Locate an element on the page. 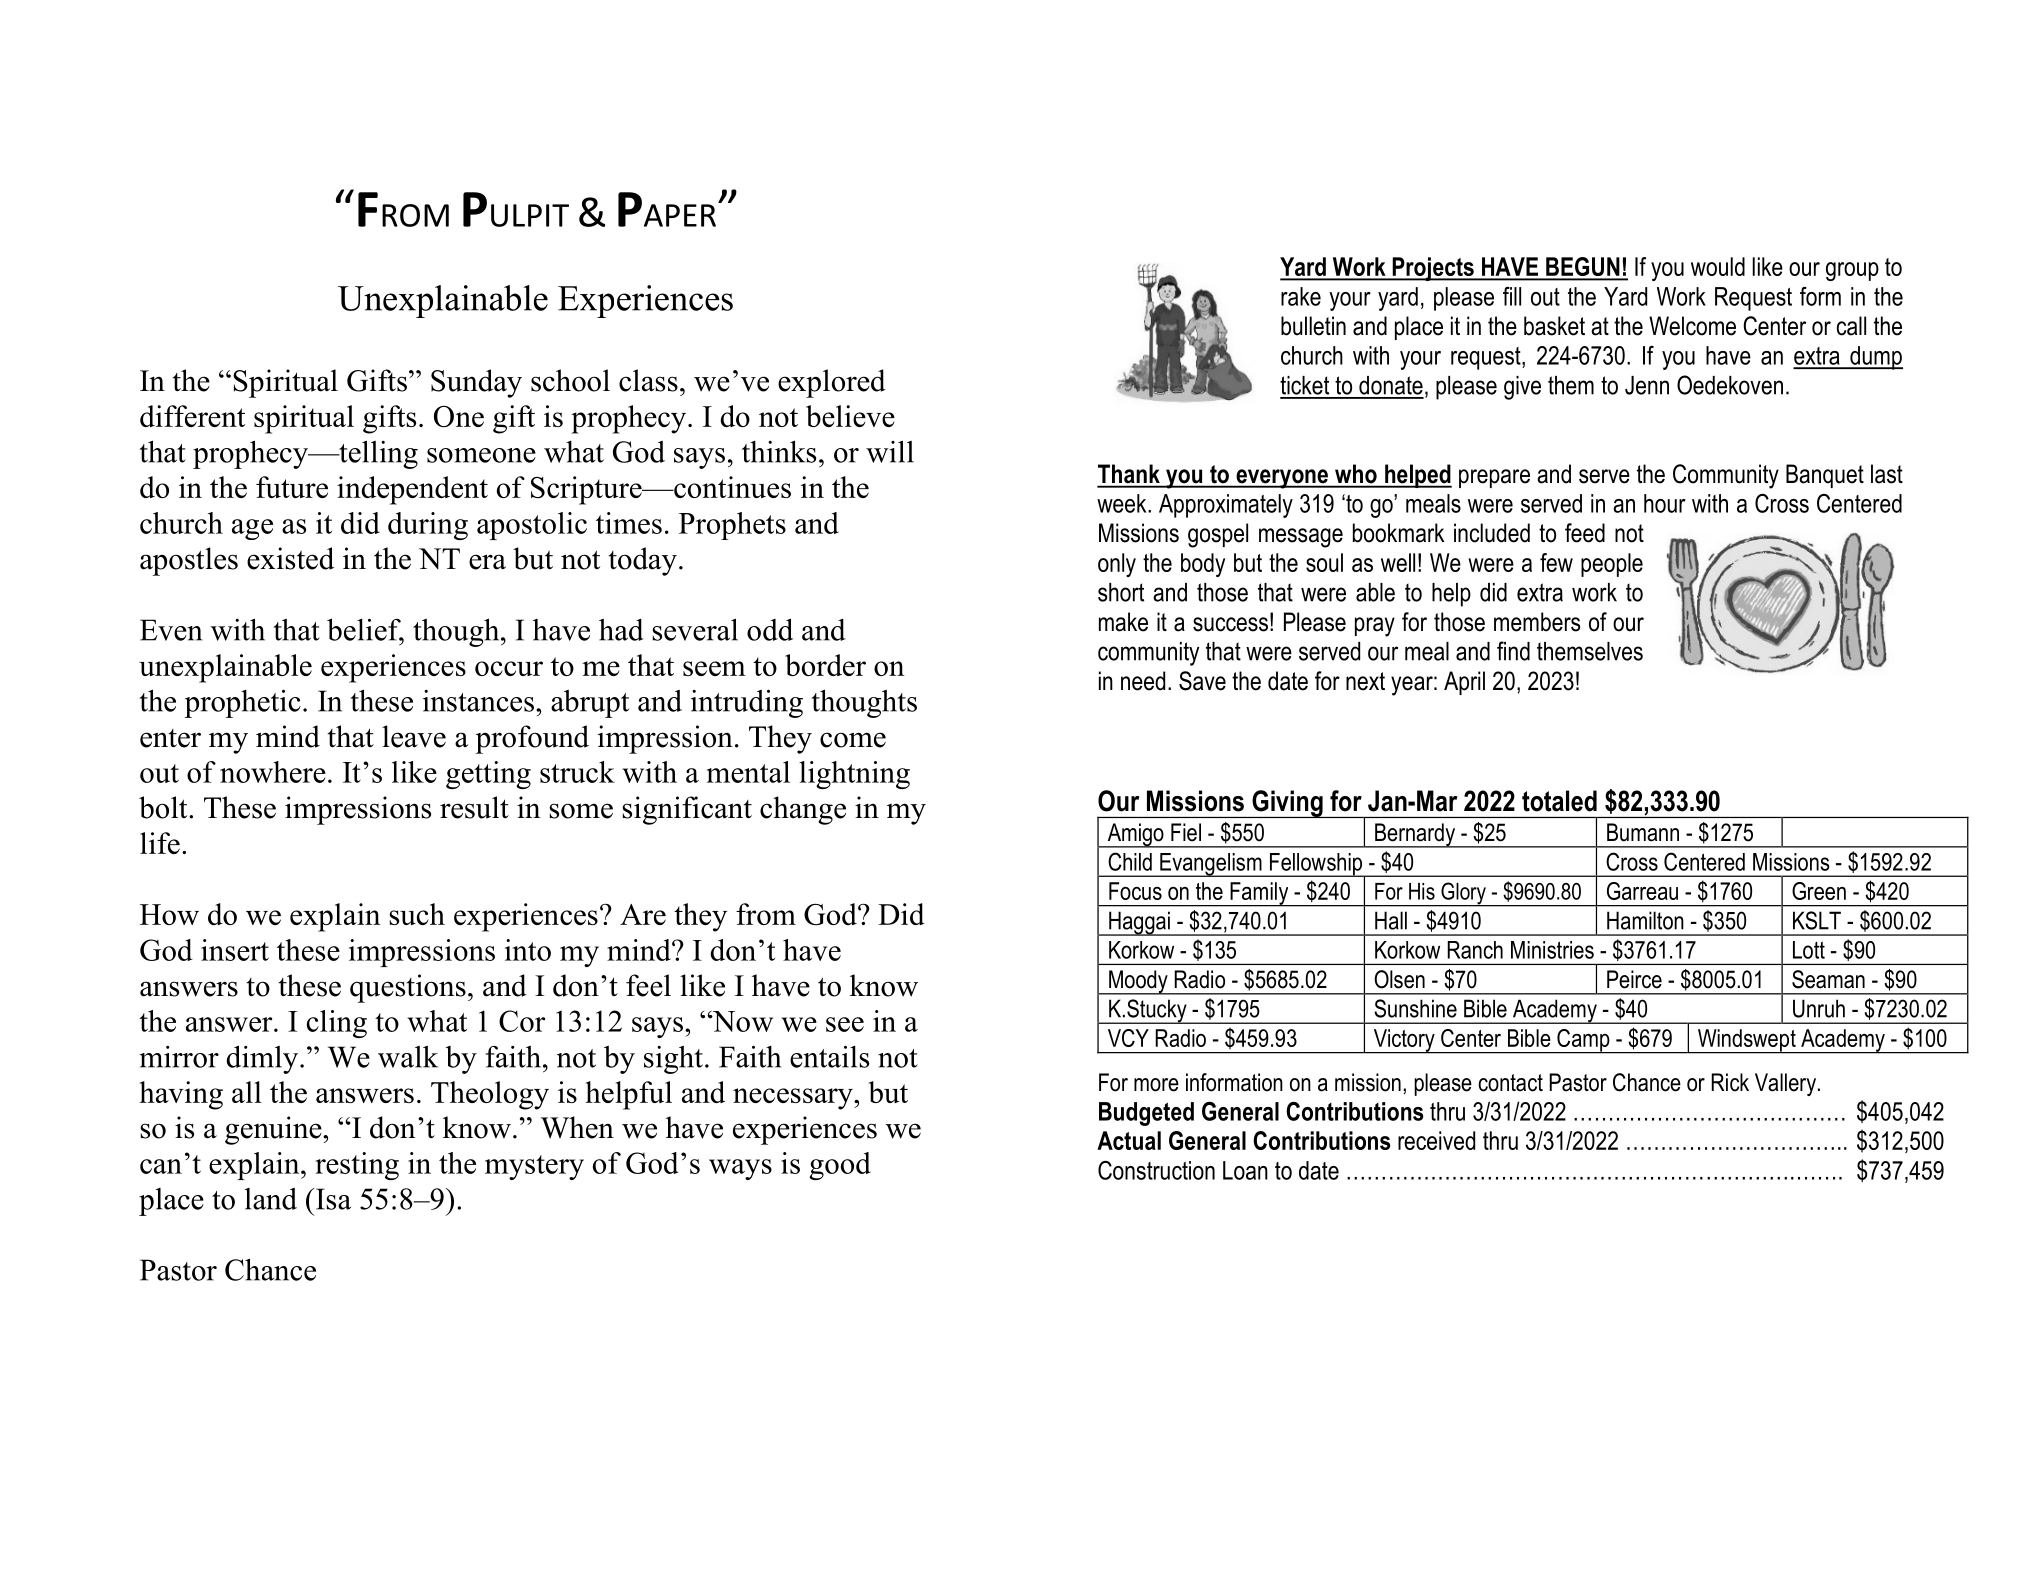 This page has height=1578, width=2042. received is located at coordinates (1436, 1140).
